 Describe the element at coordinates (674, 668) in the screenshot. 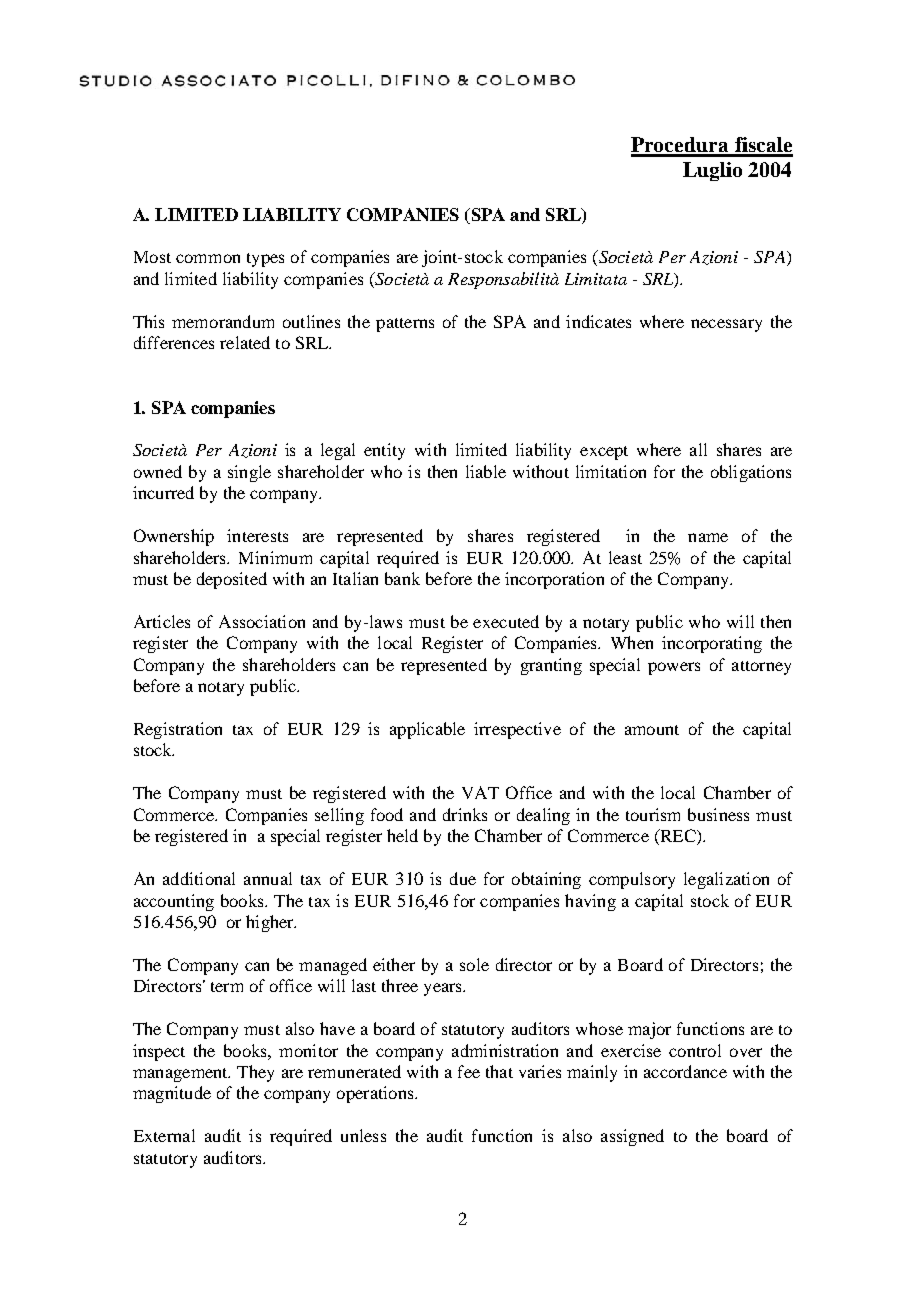

I see `powers` at that location.
